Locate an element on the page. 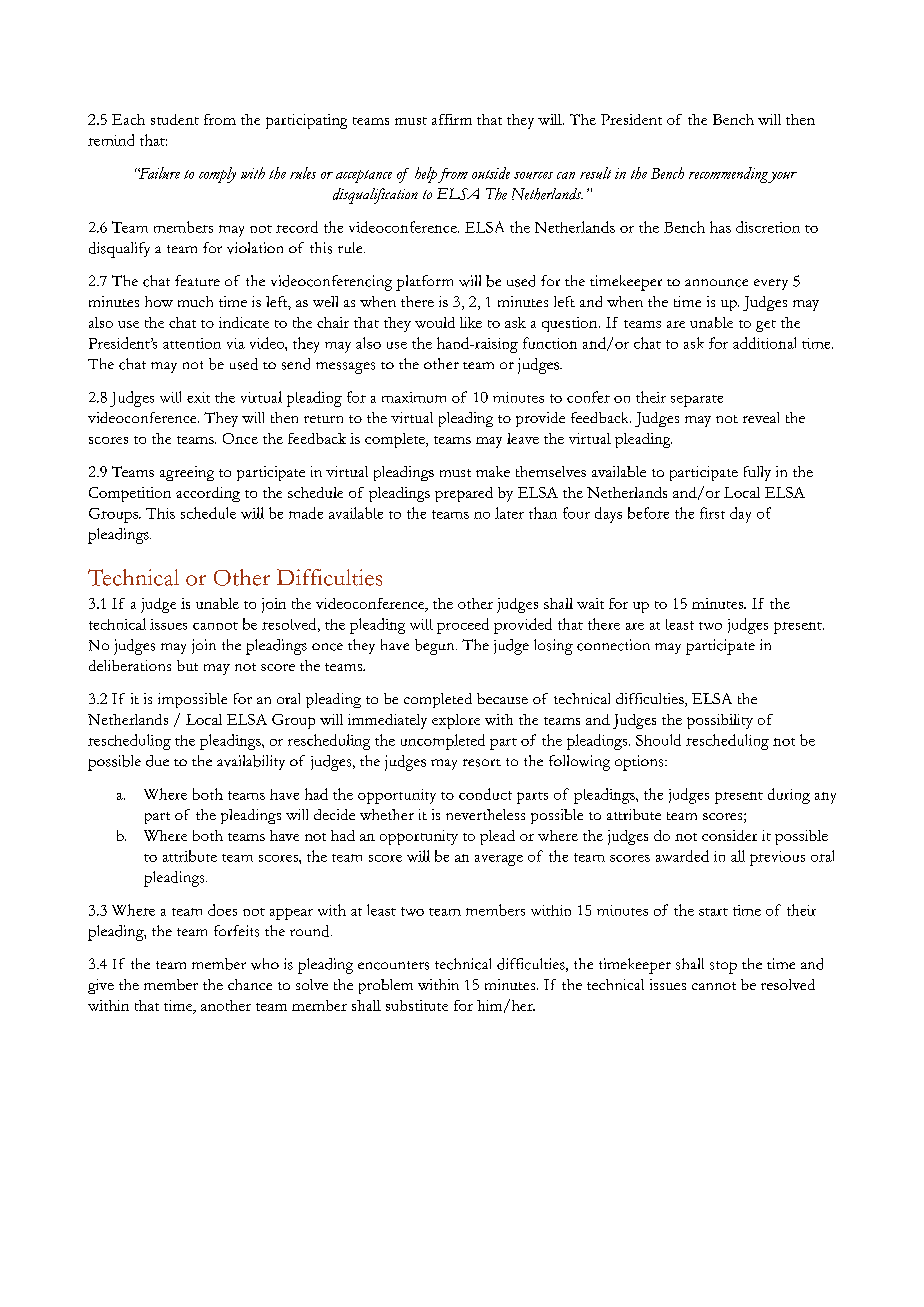 The width and height of the page is (924, 1307). student is located at coordinates (175, 119).
